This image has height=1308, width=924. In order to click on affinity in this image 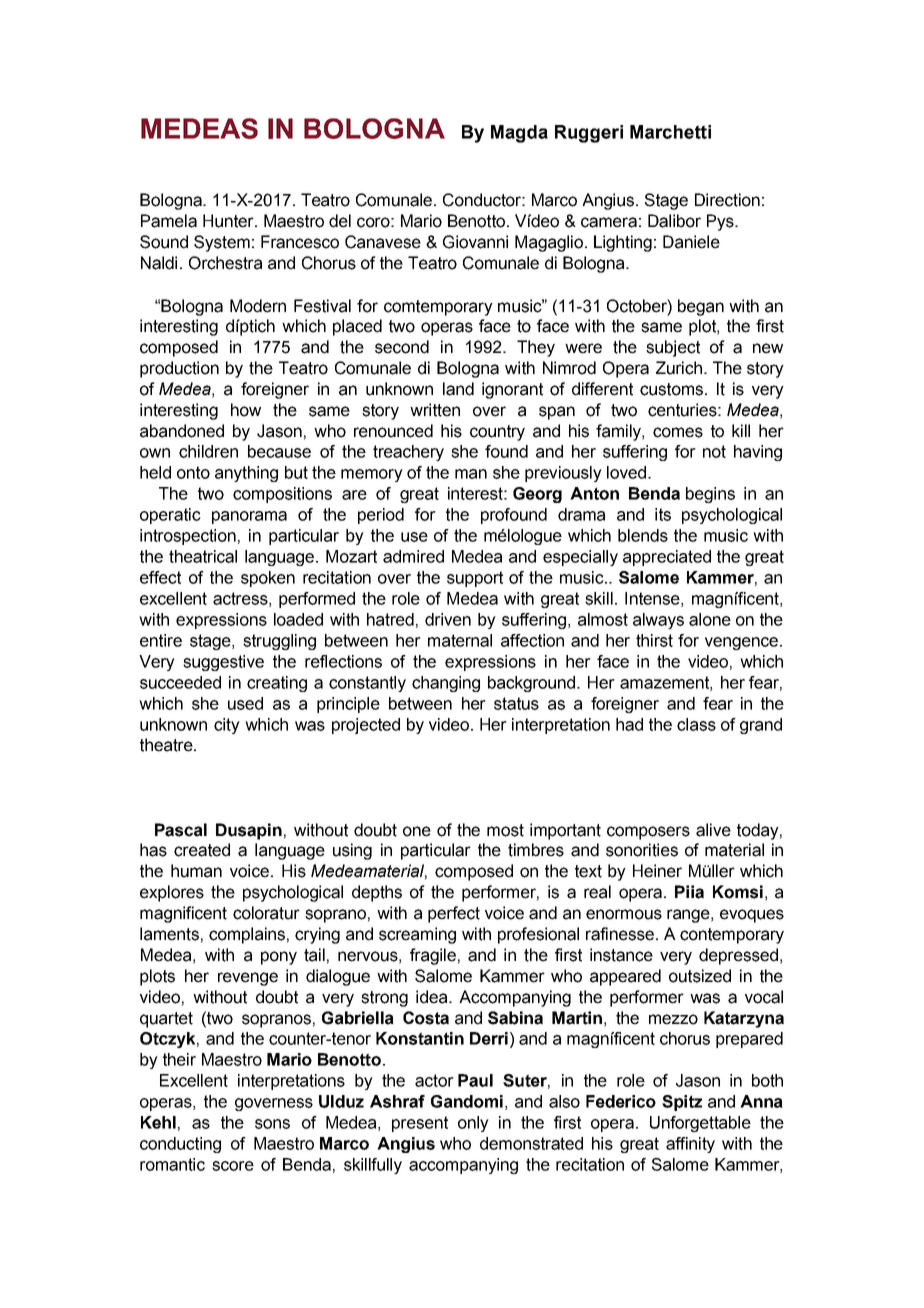, I will do `click(690, 1145)`.
